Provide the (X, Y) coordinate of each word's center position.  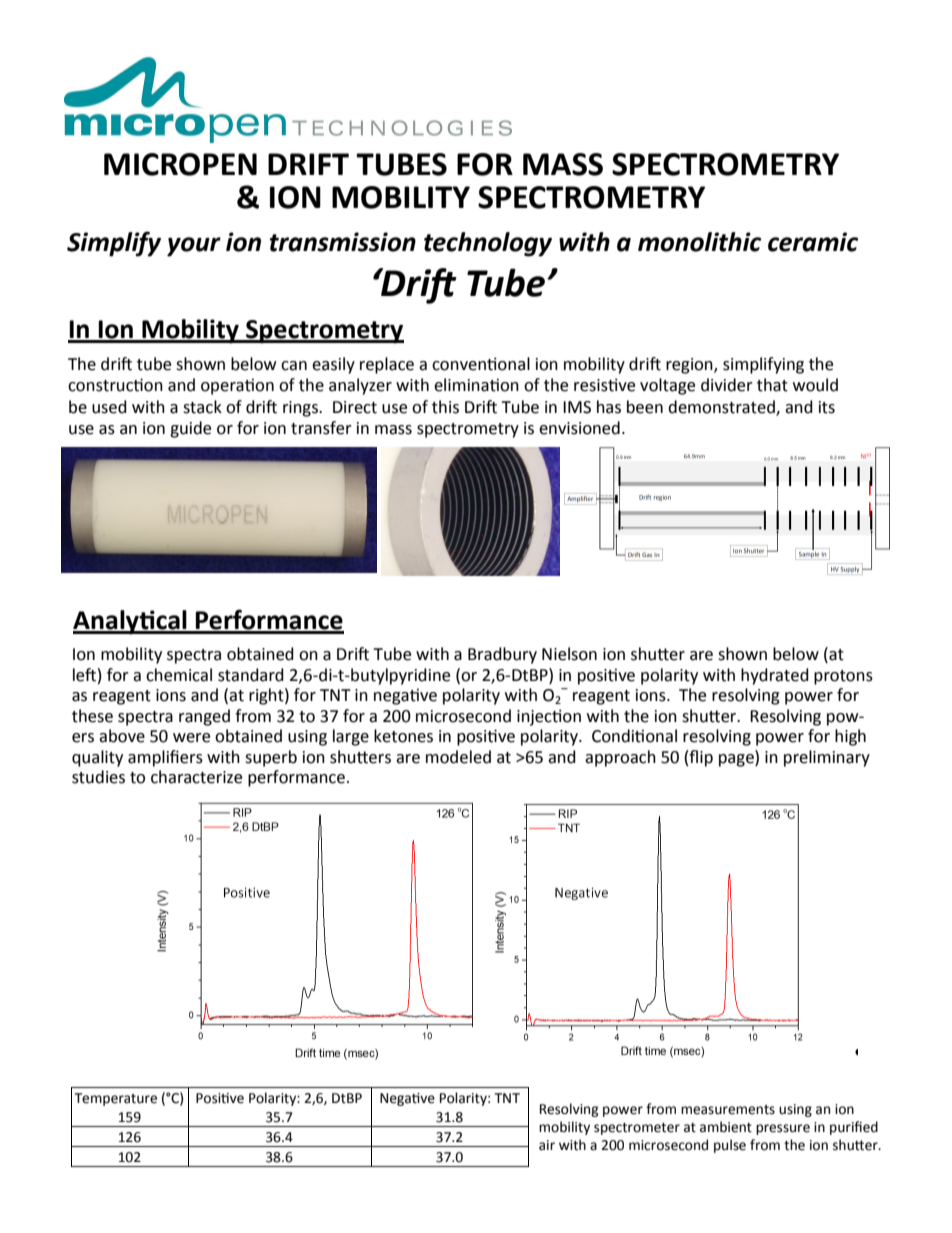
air (547, 1145)
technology (488, 244)
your (194, 247)
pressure (783, 1129)
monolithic (699, 242)
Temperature (116, 1099)
